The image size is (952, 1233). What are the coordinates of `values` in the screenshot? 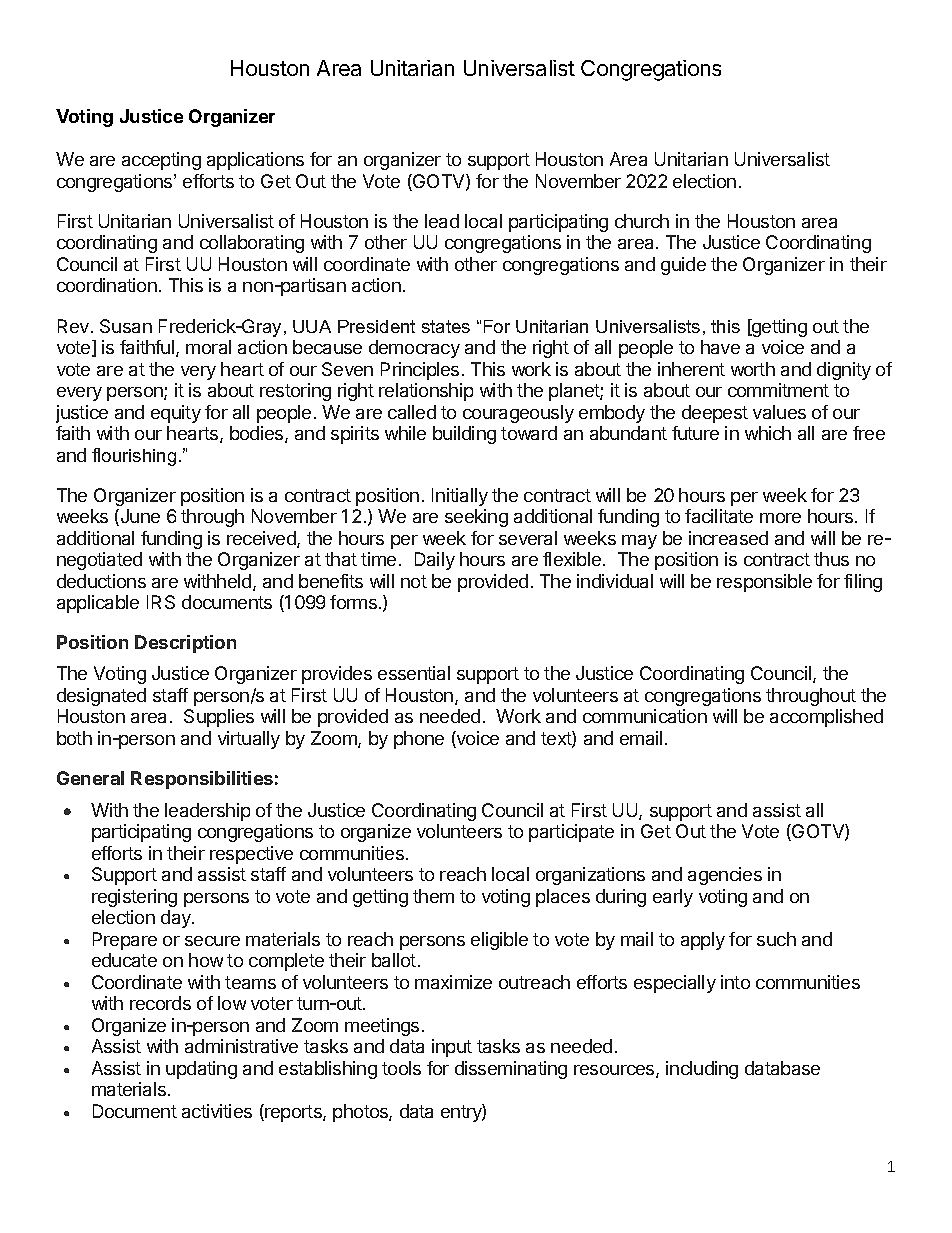 It's located at (779, 412).
